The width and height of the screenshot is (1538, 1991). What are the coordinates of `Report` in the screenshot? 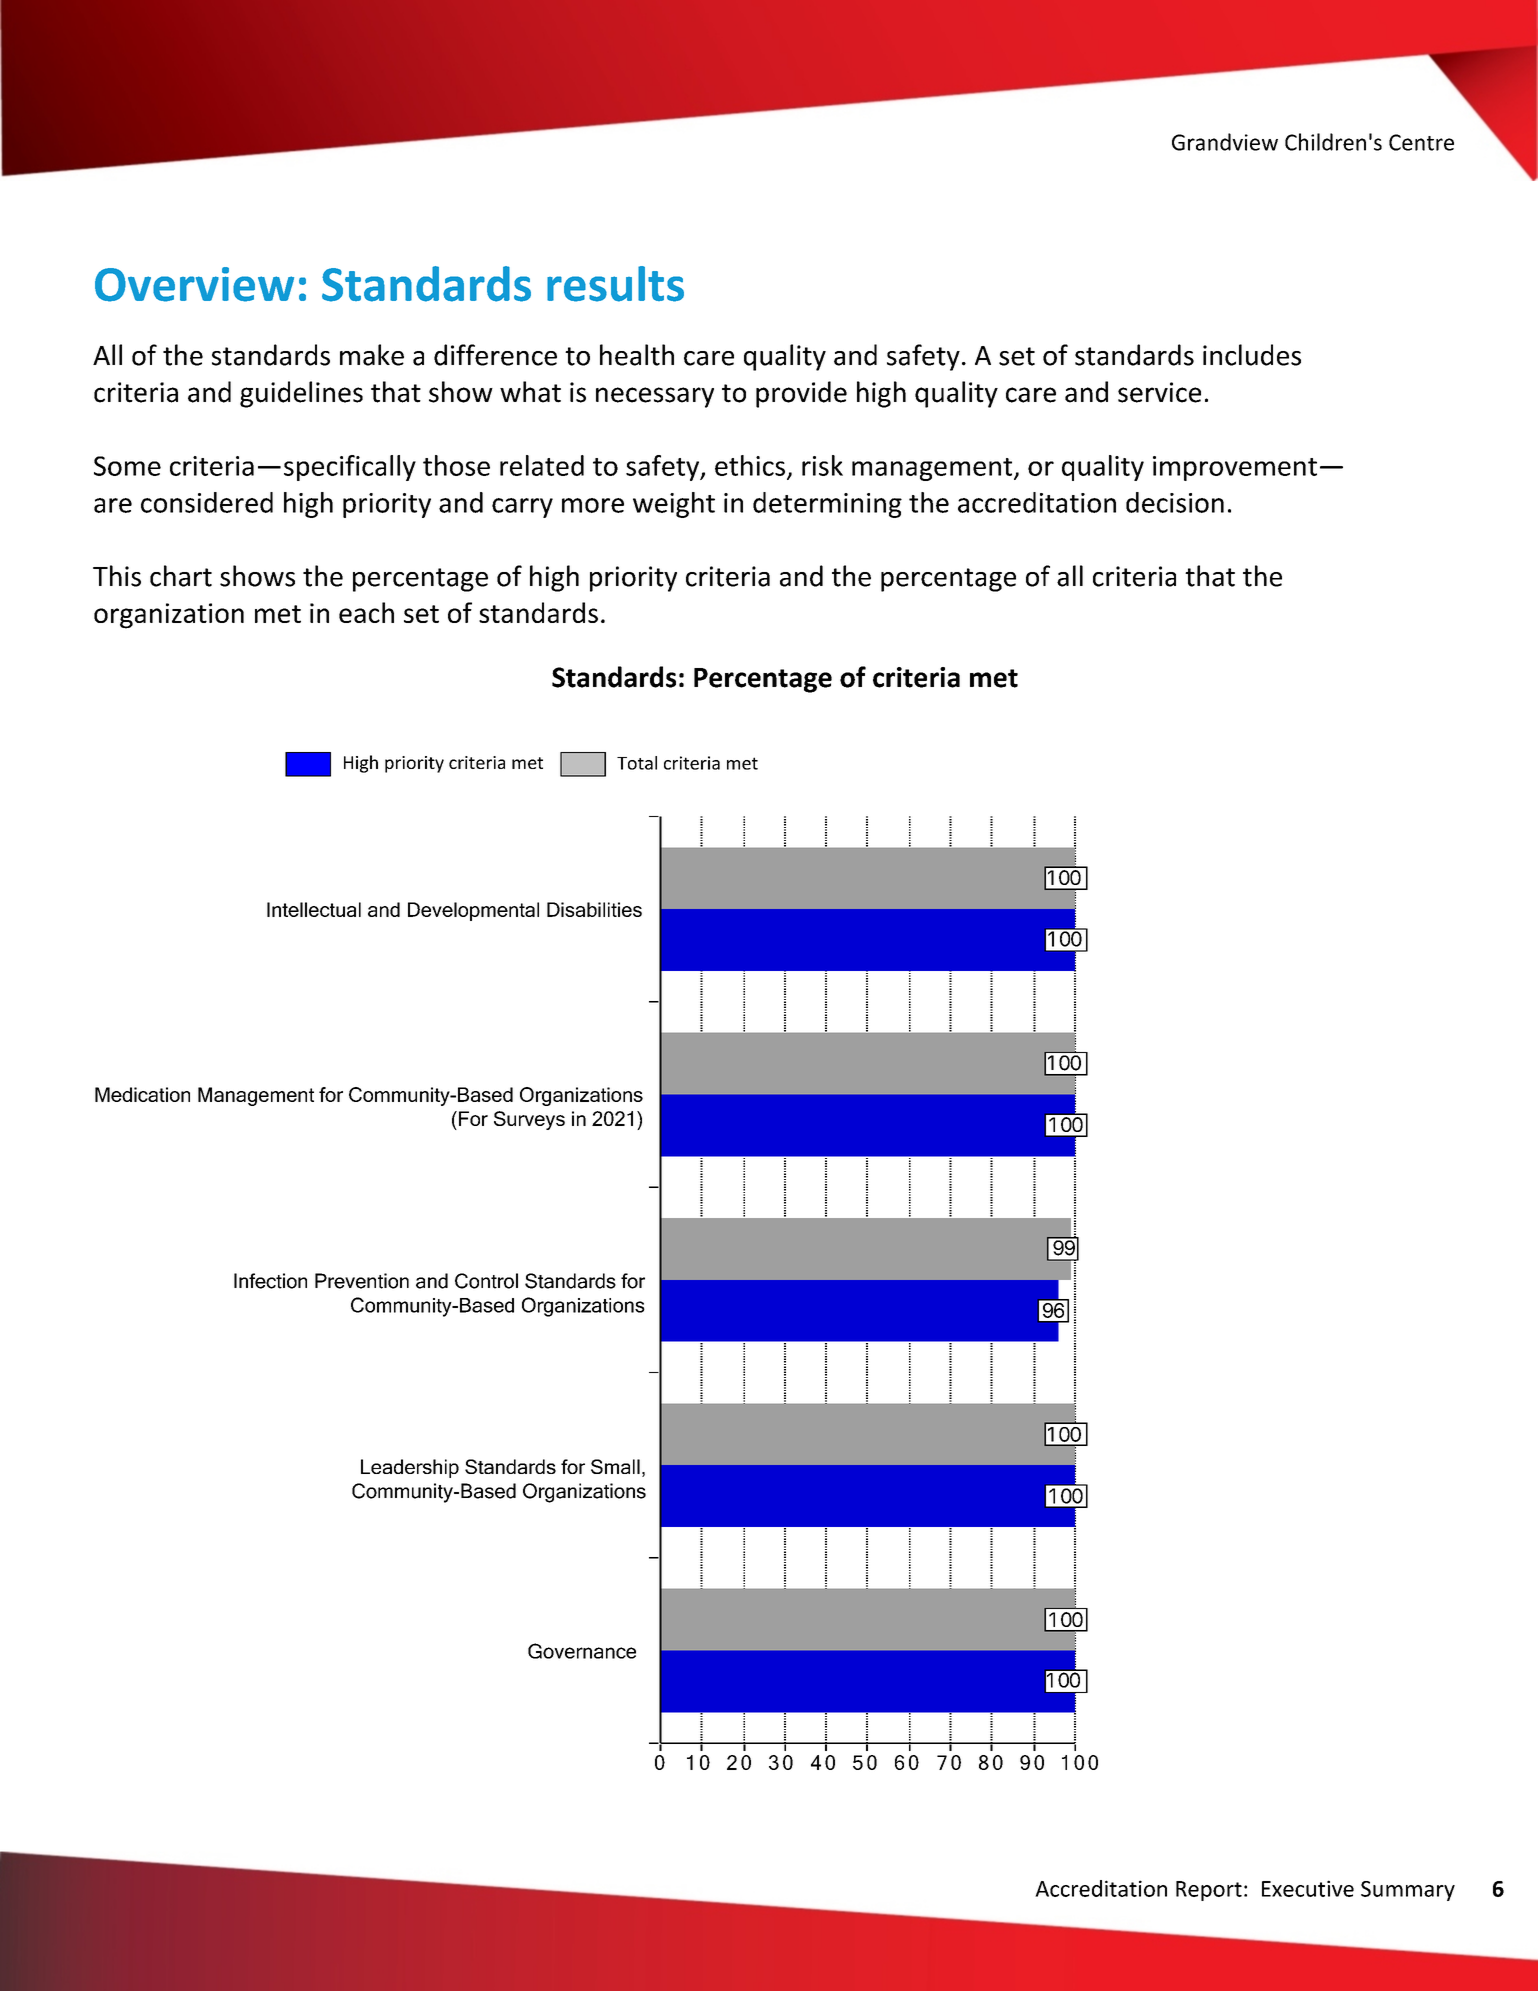 It's located at (1209, 1891).
